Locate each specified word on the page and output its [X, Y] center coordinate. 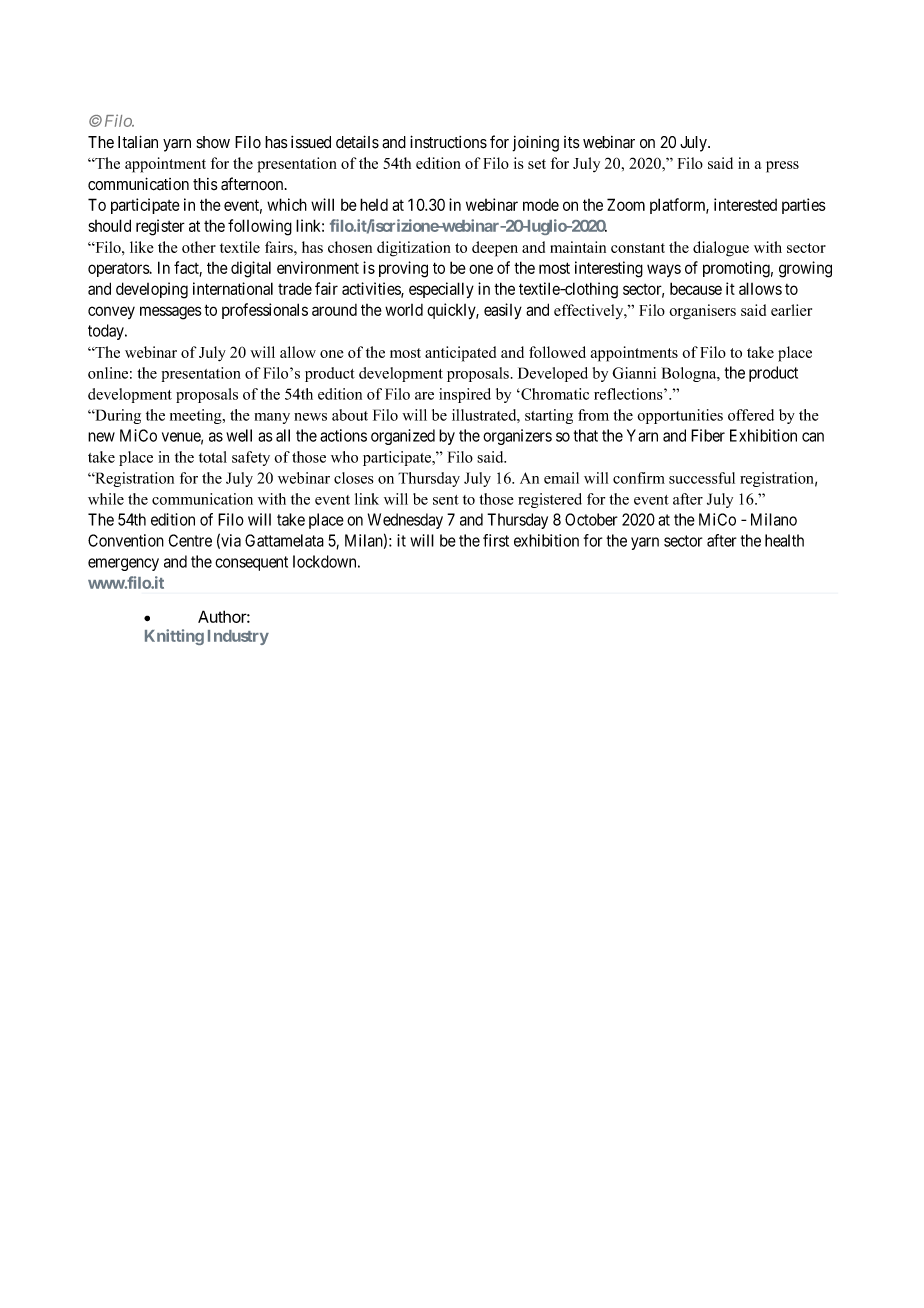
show [213, 142]
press [782, 167]
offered [751, 415]
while [106, 499]
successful [702, 478]
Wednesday [405, 521]
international [233, 288]
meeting [197, 416]
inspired [465, 395]
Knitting [174, 637]
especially [441, 290]
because [696, 288]
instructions [448, 142]
